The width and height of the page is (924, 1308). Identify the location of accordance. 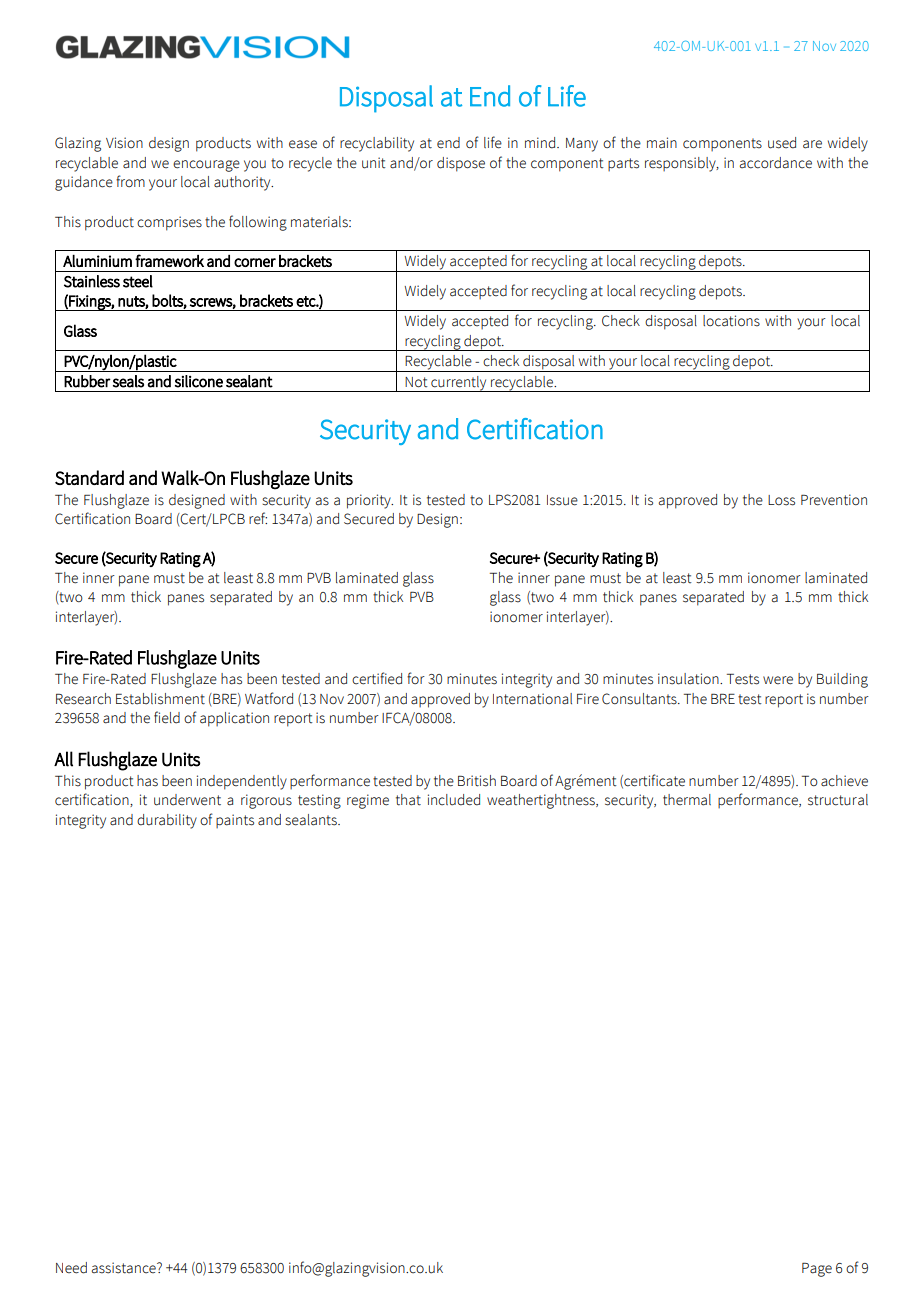
(776, 163).
